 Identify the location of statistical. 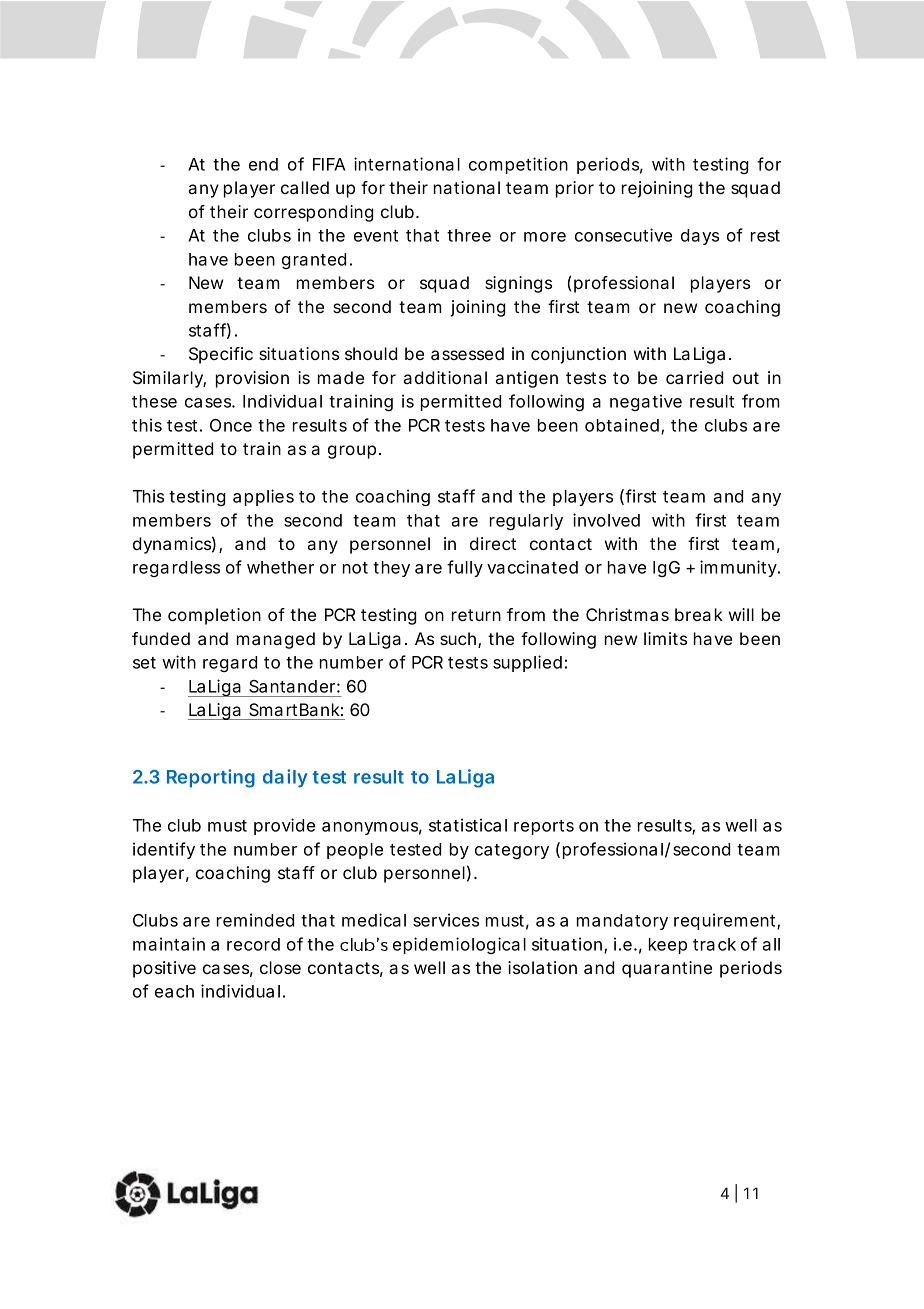
(468, 825).
